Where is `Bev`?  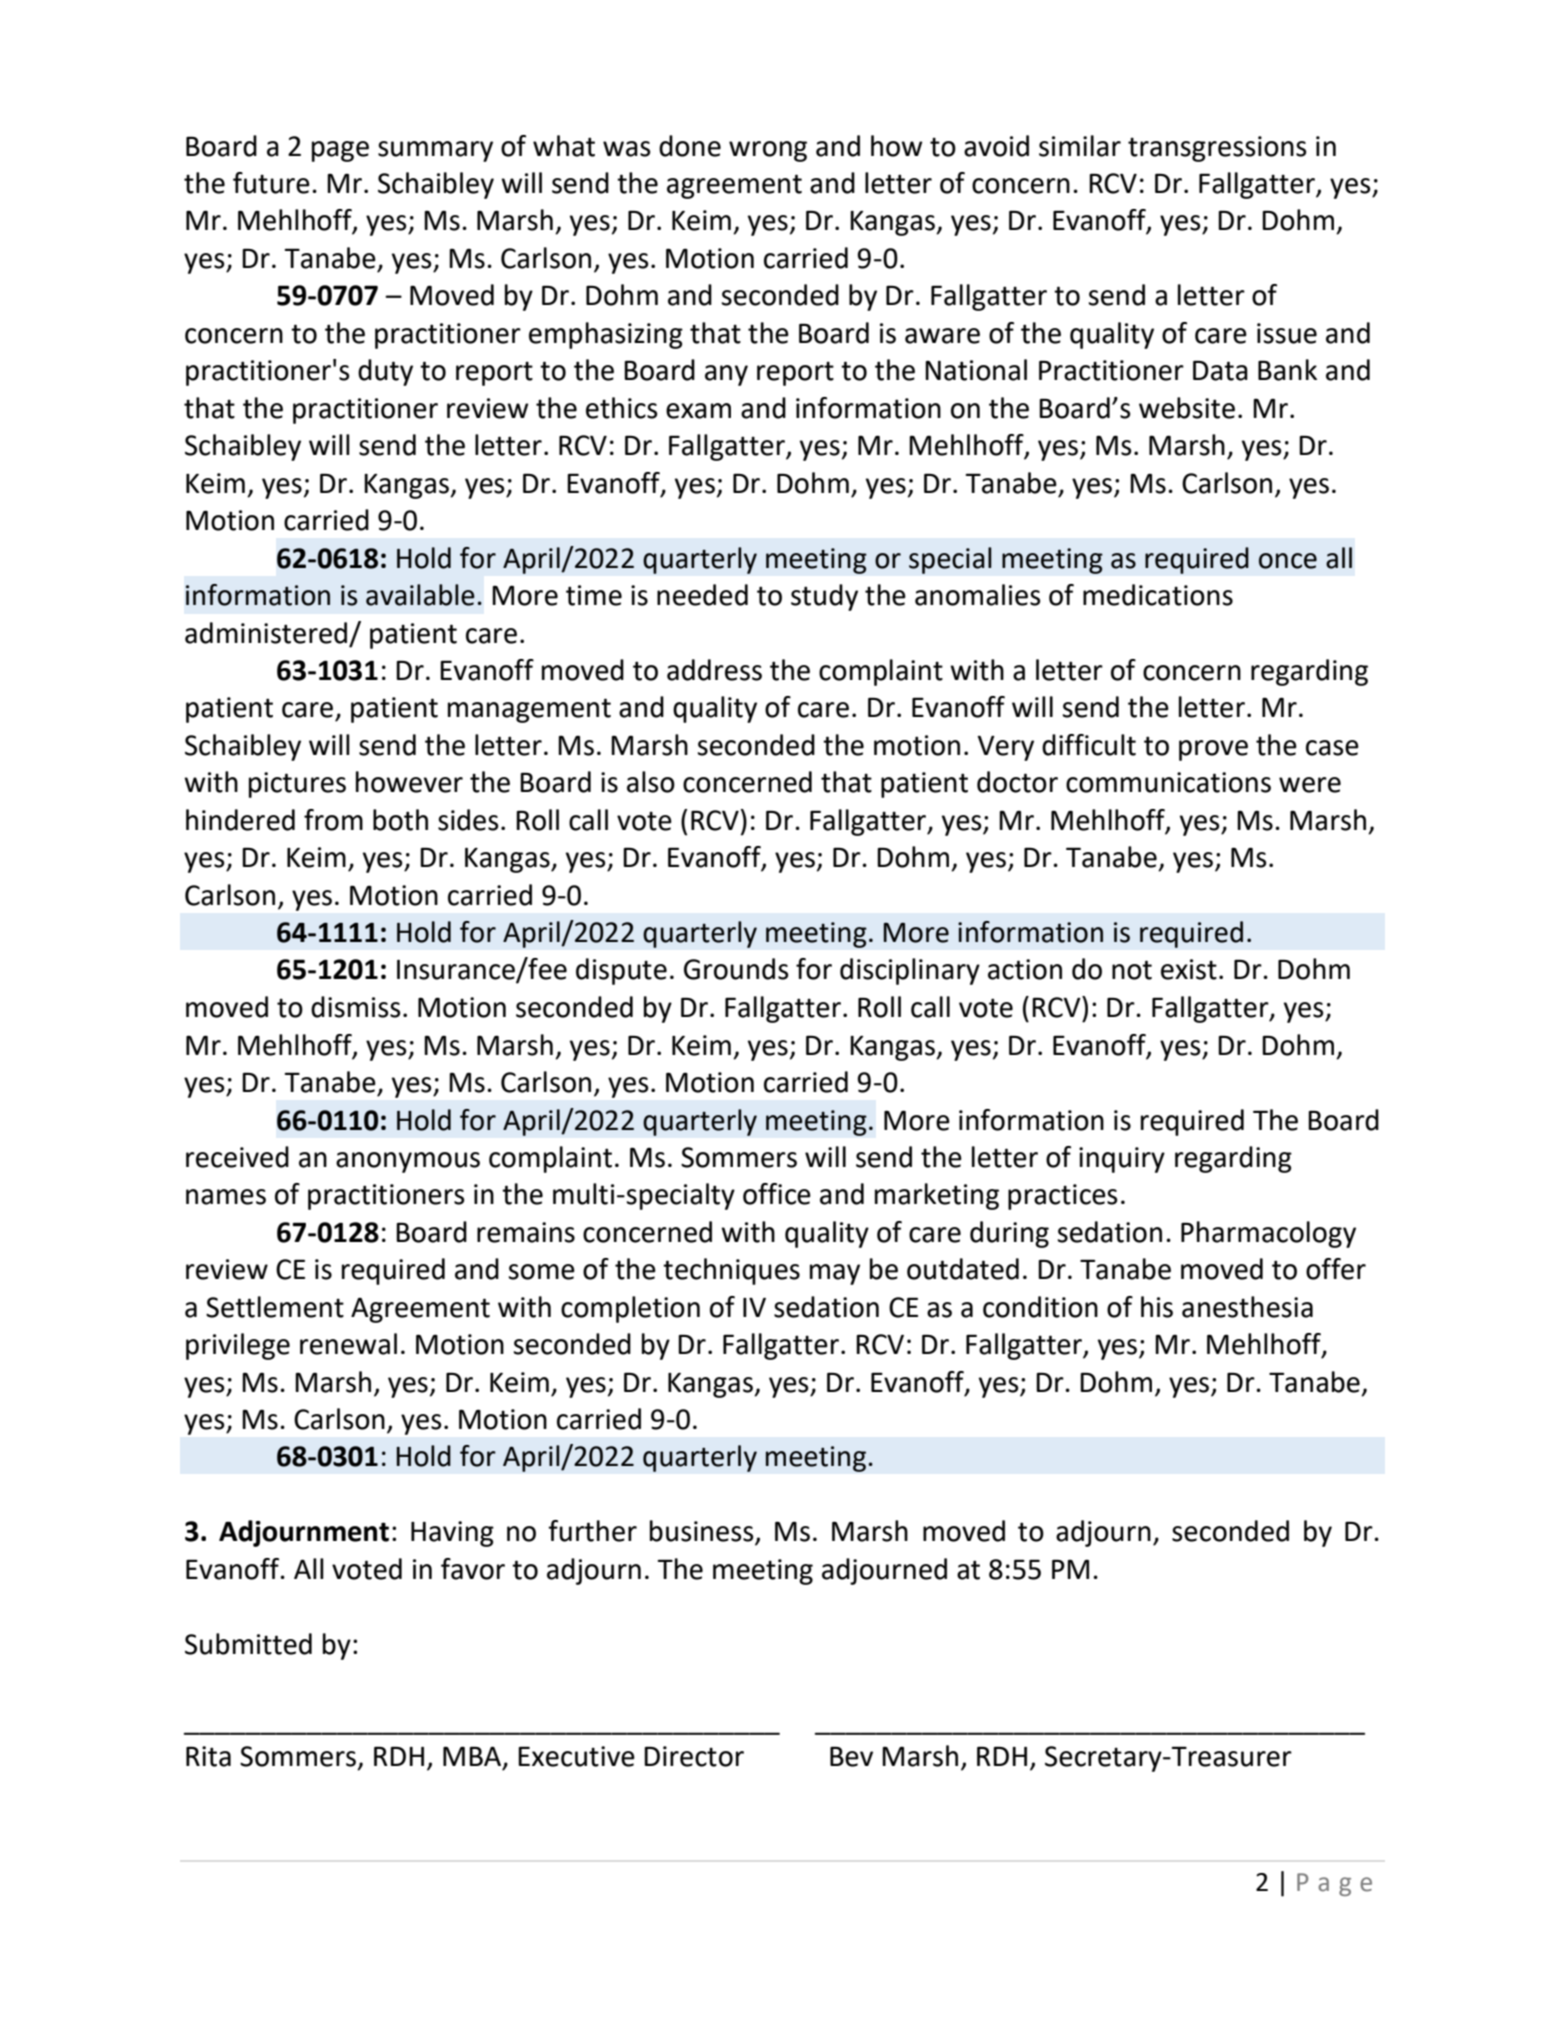 Bev is located at coordinates (851, 1756).
